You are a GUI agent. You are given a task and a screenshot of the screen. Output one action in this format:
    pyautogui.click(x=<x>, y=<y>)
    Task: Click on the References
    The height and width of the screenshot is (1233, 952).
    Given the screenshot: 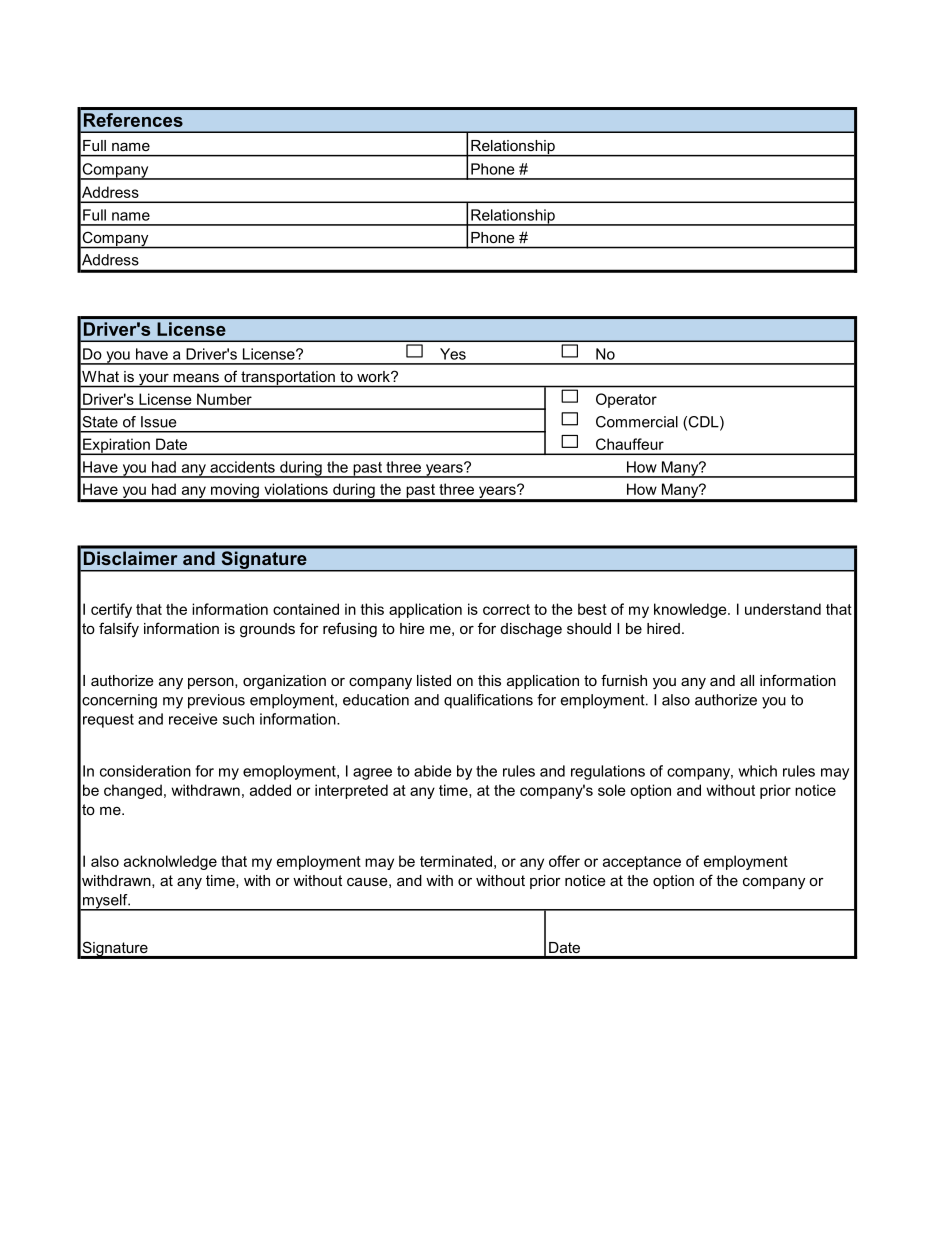 What is the action you would take?
    pyautogui.click(x=133, y=120)
